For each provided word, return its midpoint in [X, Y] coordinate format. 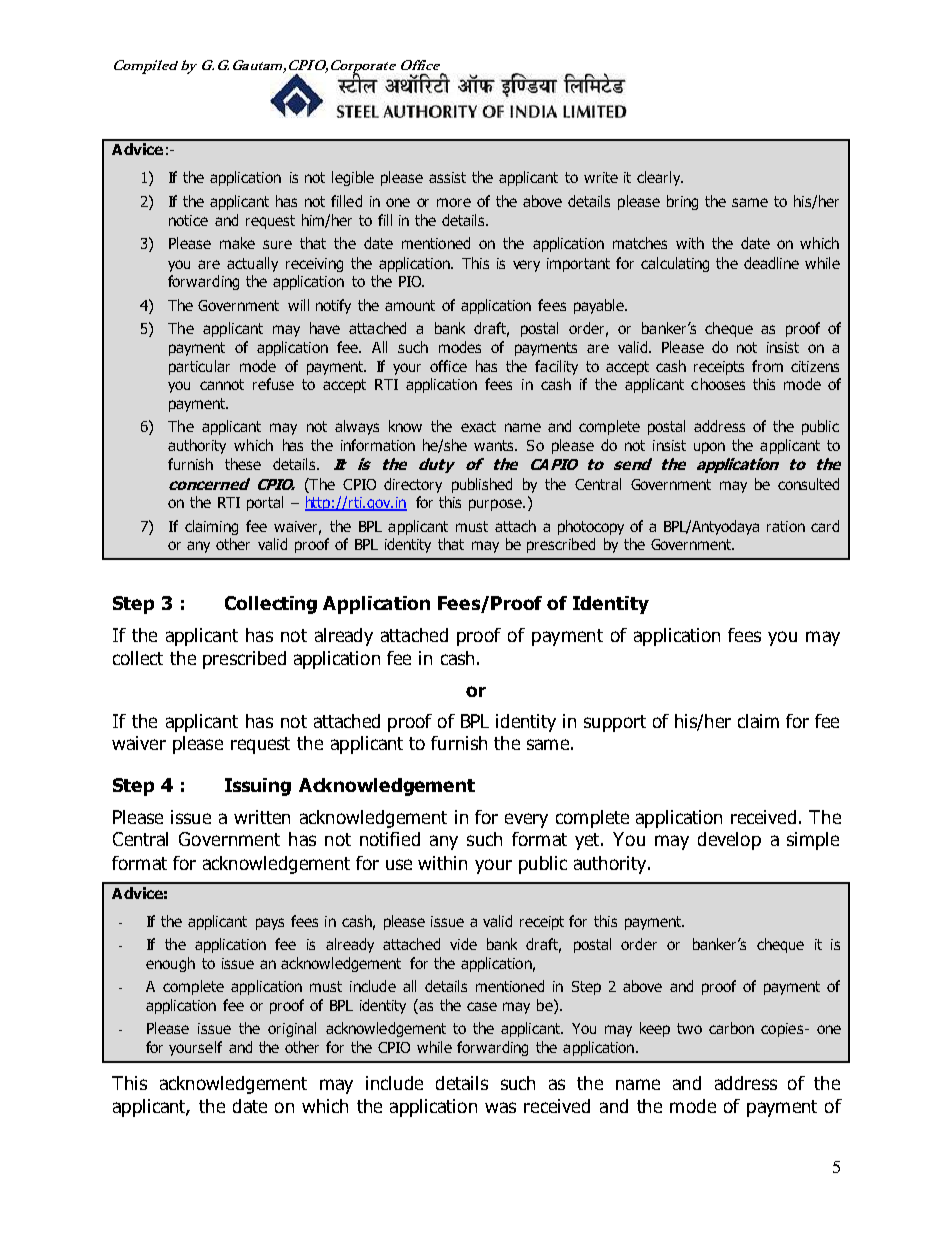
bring [682, 202]
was [500, 1107]
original [292, 1029]
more [454, 202]
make [237, 243]
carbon [731, 1028]
